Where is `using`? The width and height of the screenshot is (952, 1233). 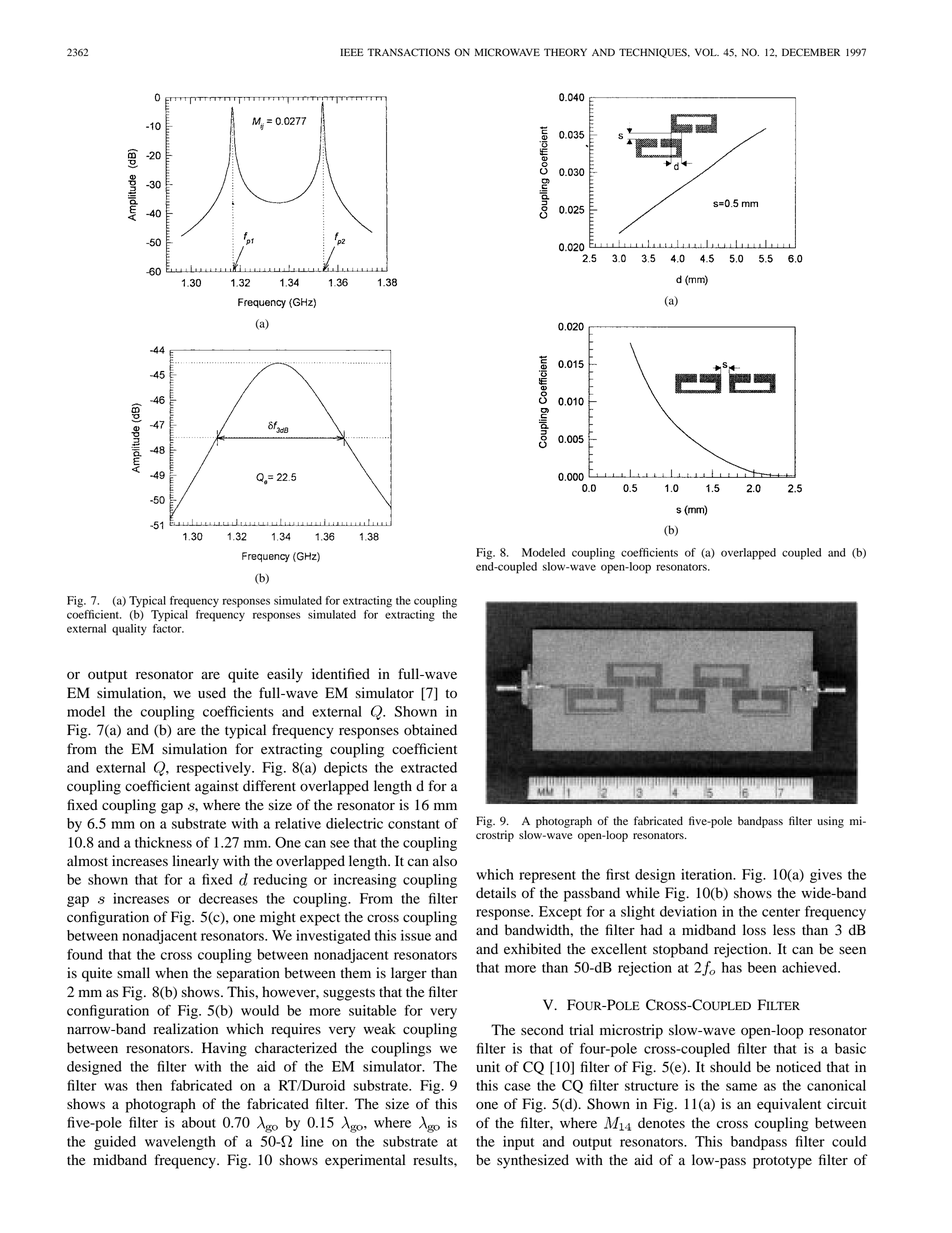
using is located at coordinates (830, 822).
